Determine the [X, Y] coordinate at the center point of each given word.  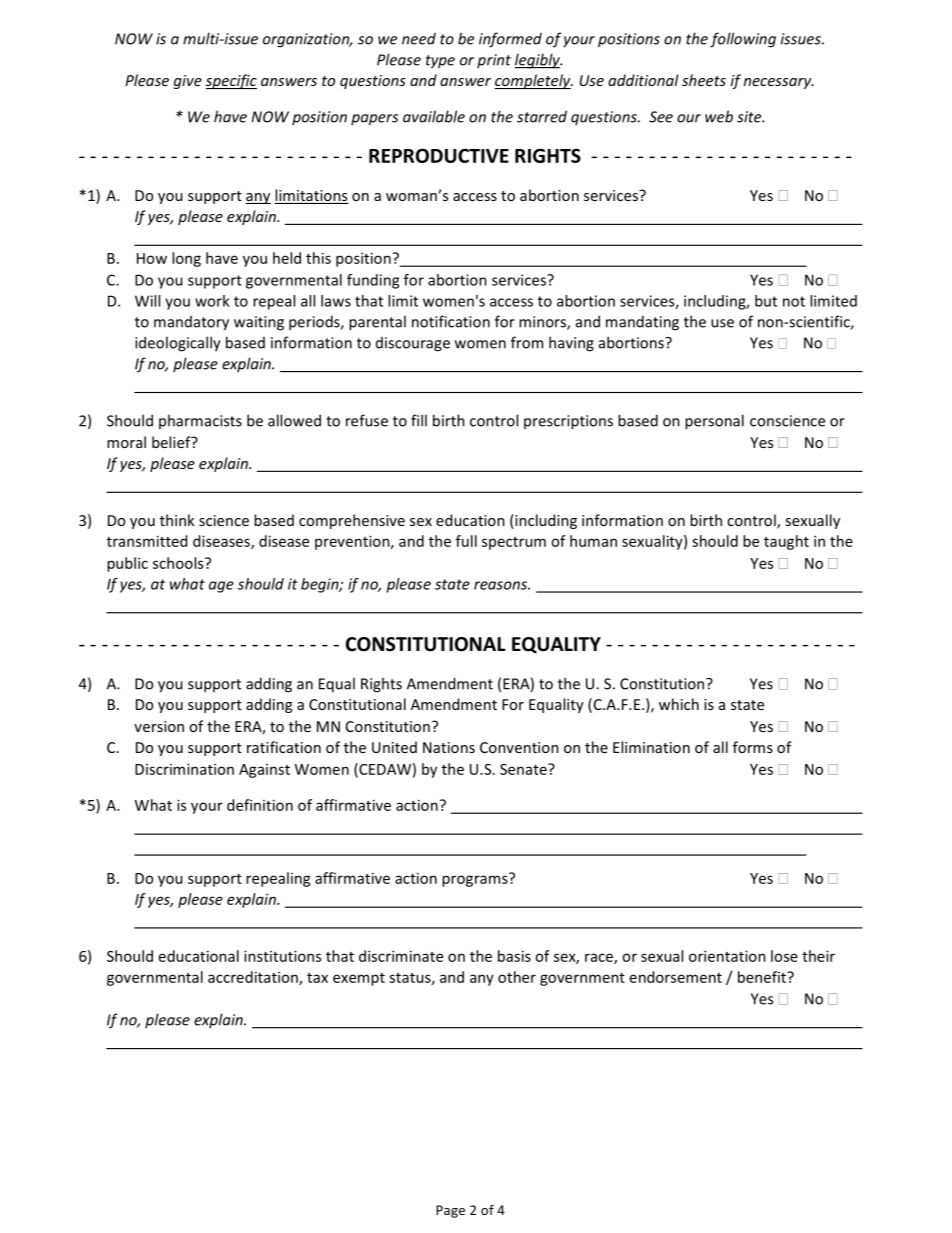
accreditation [254, 978]
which [679, 704]
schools [179, 563]
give [188, 82]
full [466, 541]
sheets [704, 80]
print [494, 61]
